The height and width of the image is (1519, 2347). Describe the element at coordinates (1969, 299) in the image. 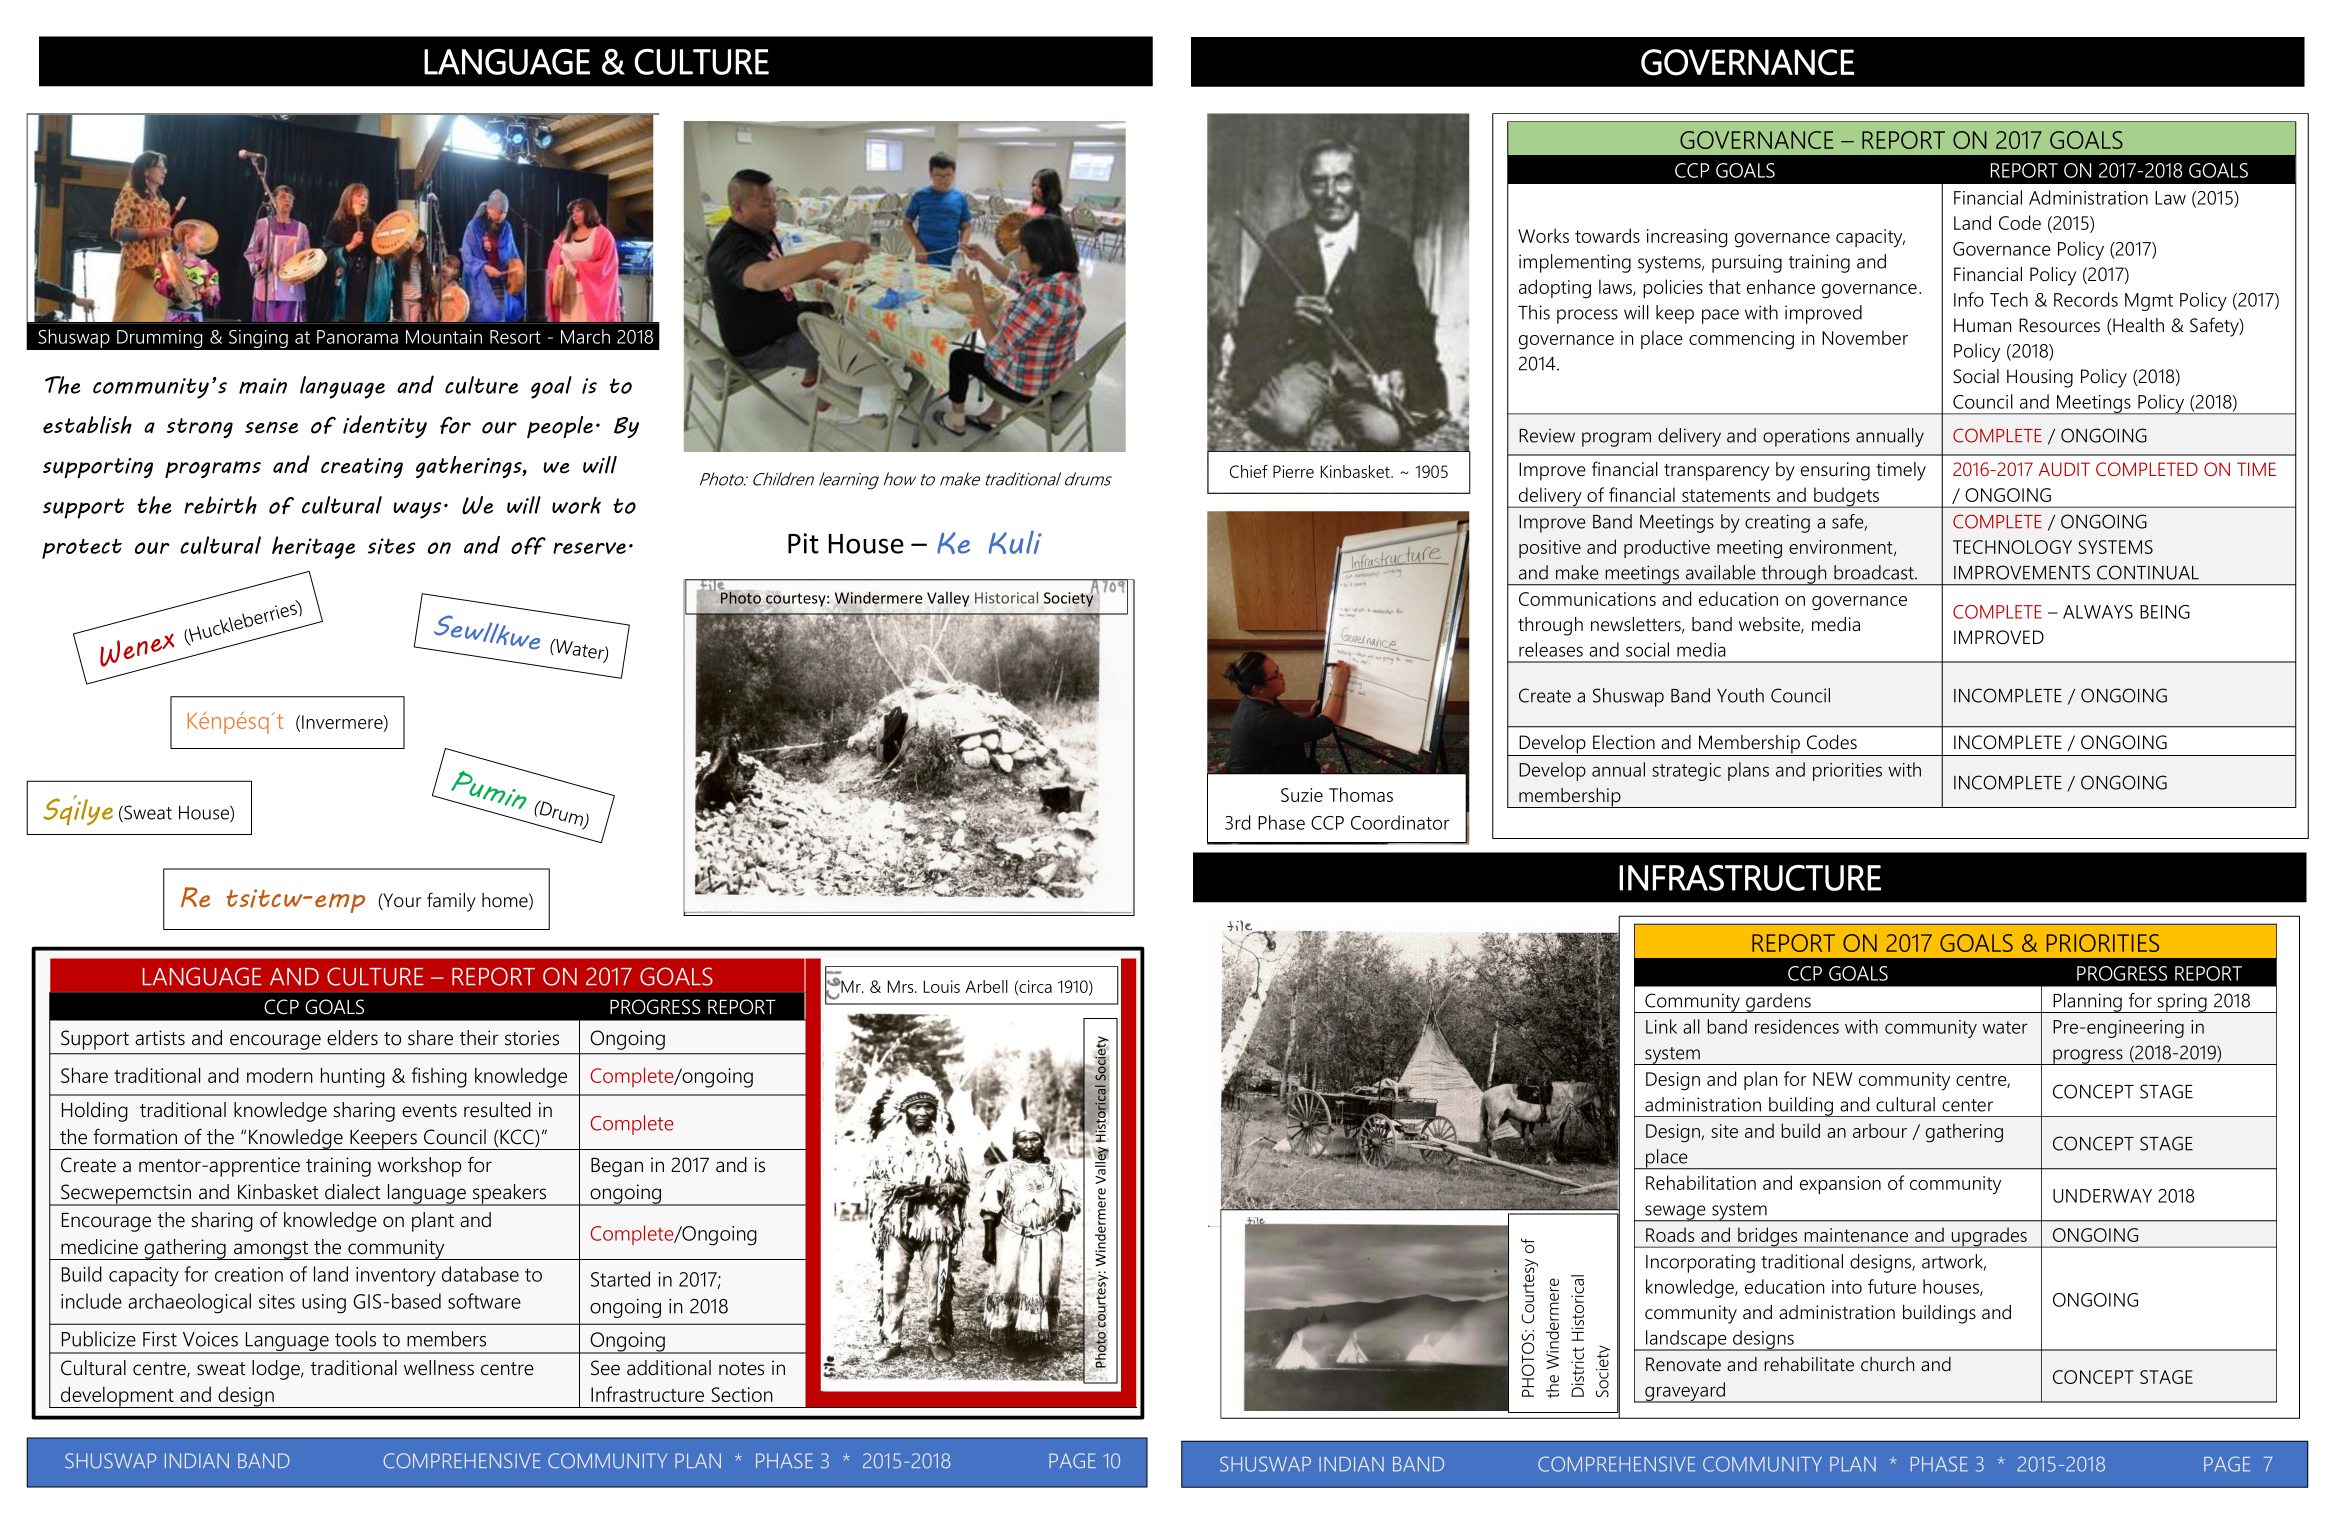

I see `Info` at that location.
